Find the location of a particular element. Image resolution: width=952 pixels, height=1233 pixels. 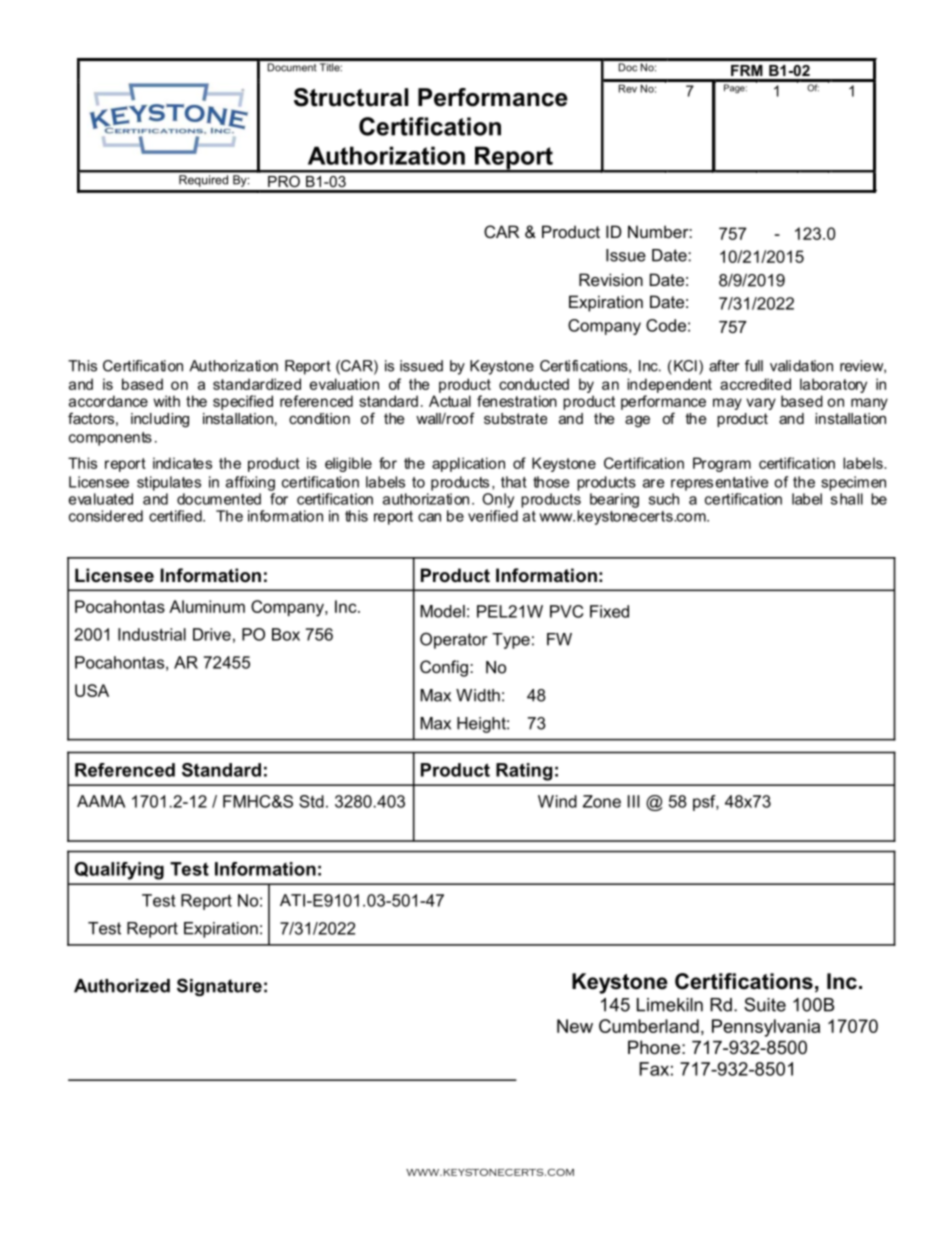

Aluminum is located at coordinates (207, 606).
